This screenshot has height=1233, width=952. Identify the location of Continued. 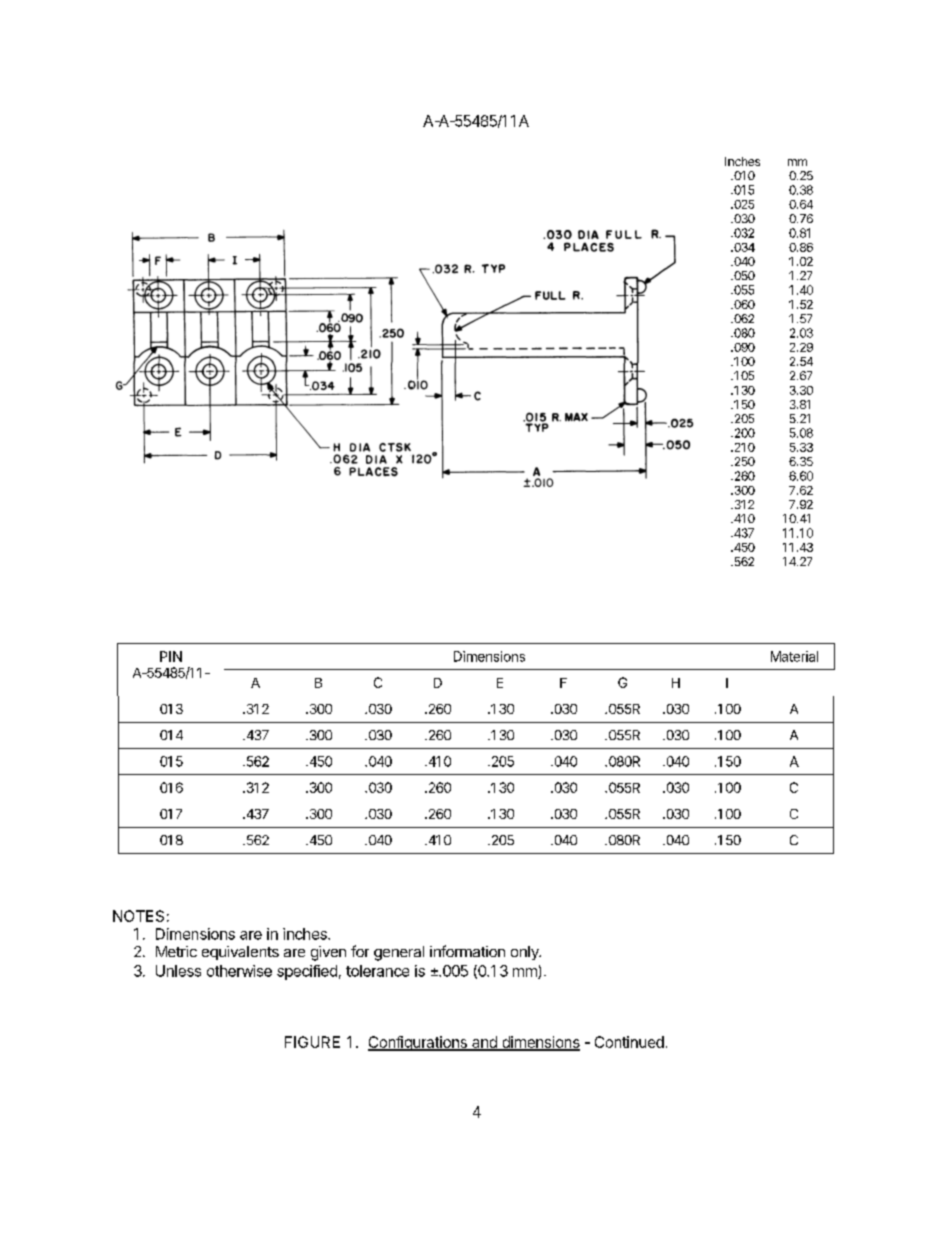
(629, 1042).
